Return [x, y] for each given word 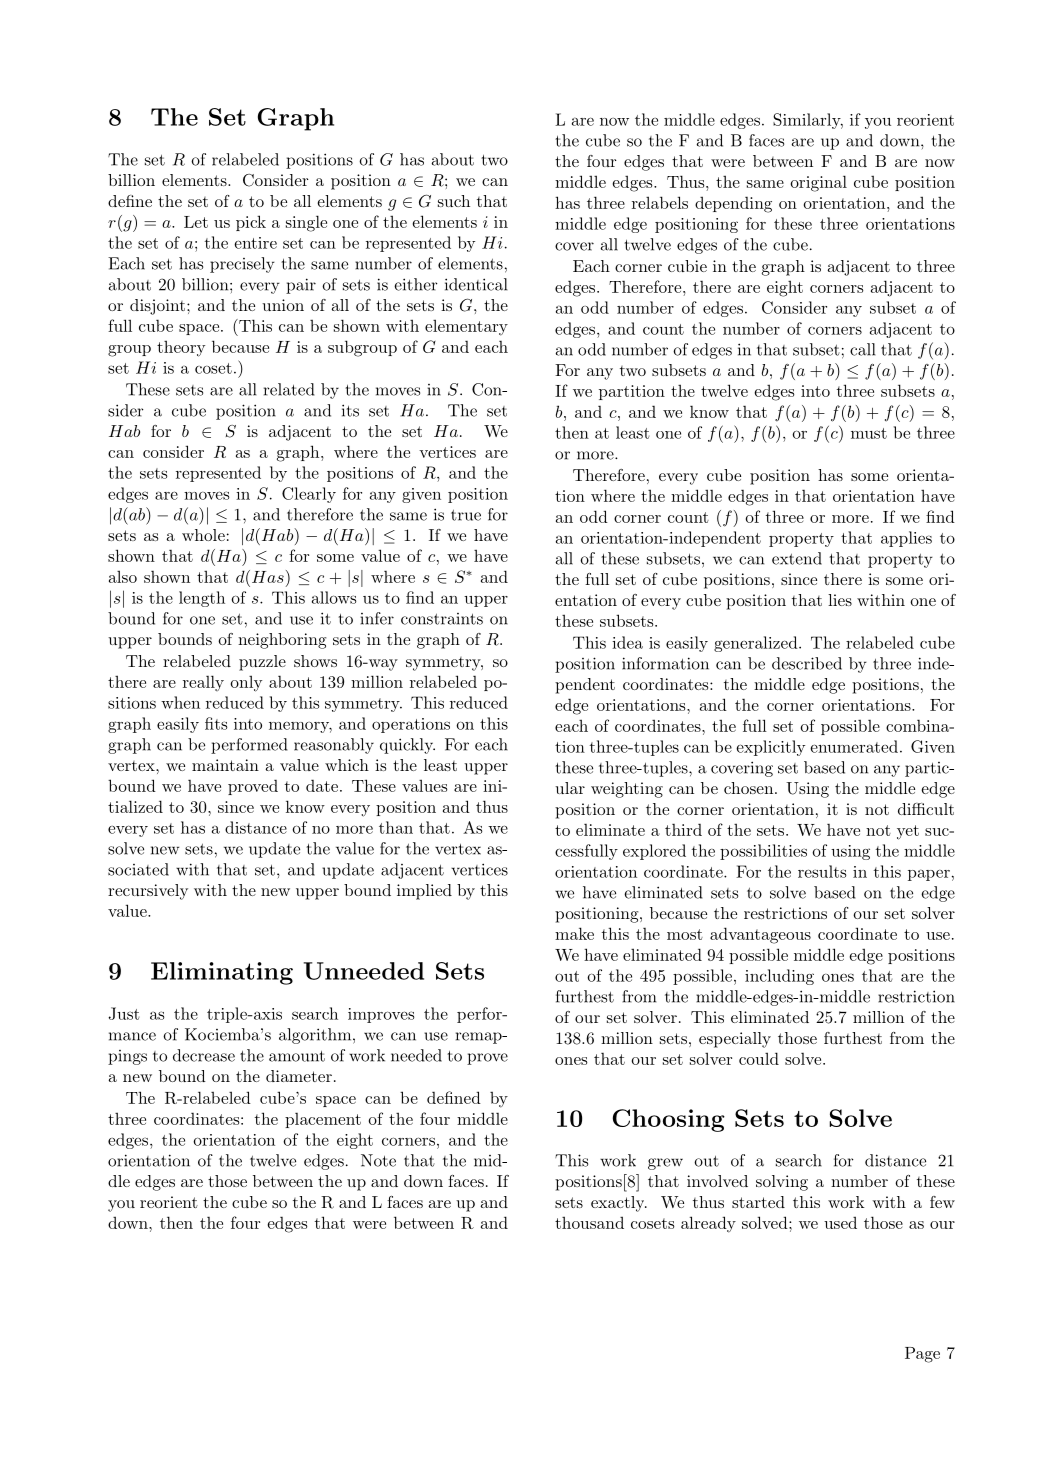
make [574, 933]
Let [196, 222]
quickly [407, 746]
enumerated [854, 746]
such [454, 201]
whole [203, 535]
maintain [225, 765]
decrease [204, 1055]
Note [378, 1160]
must [869, 433]
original [819, 183]
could [759, 1058]
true [466, 515]
